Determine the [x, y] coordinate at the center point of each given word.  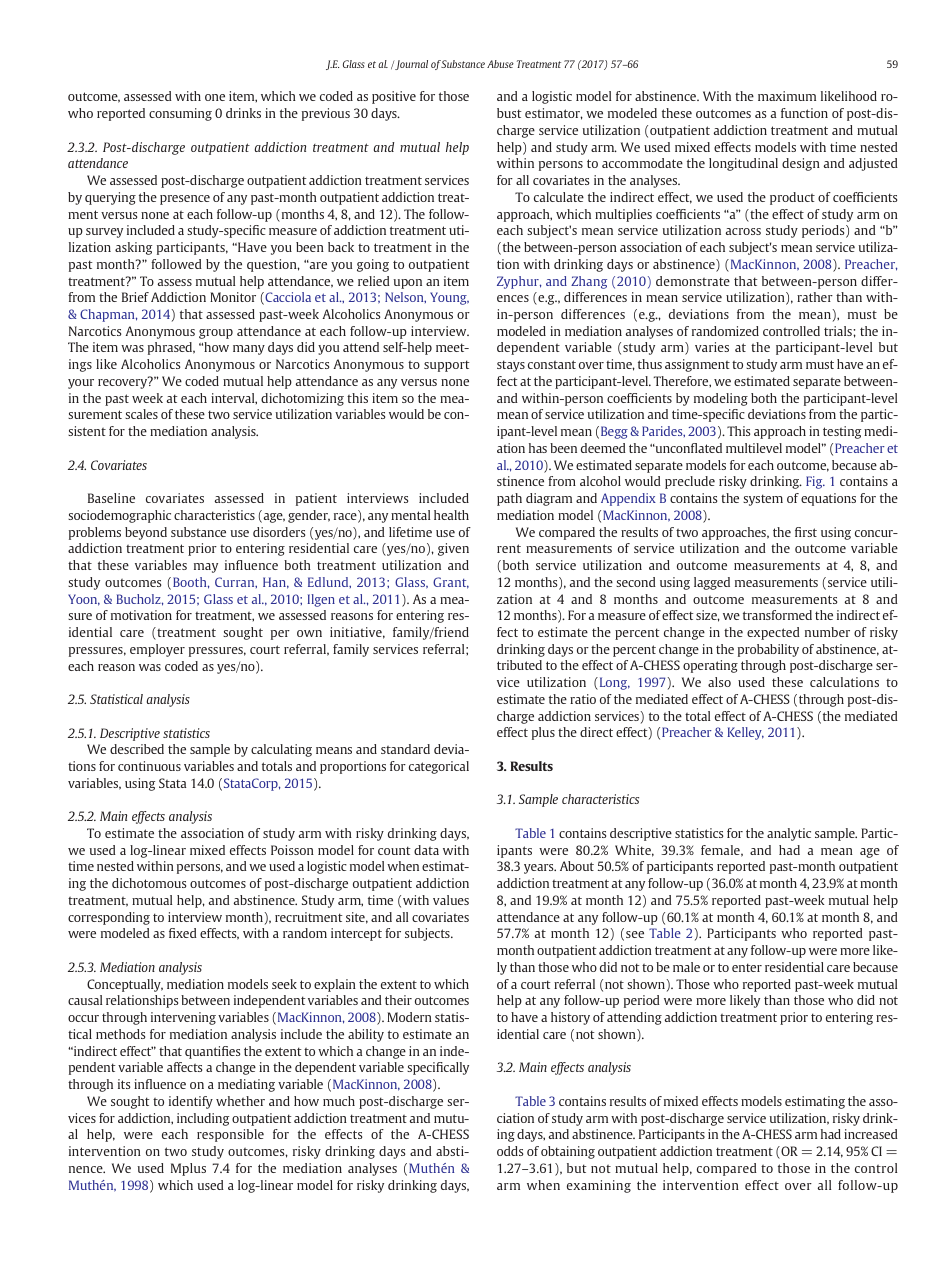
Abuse [500, 64]
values [451, 900]
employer [157, 650]
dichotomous [149, 883]
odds [510, 1151]
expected [773, 633]
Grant [451, 583]
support [447, 366]
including [203, 1119]
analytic [789, 834]
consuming [180, 114]
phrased [171, 348]
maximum [787, 96]
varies [712, 347]
